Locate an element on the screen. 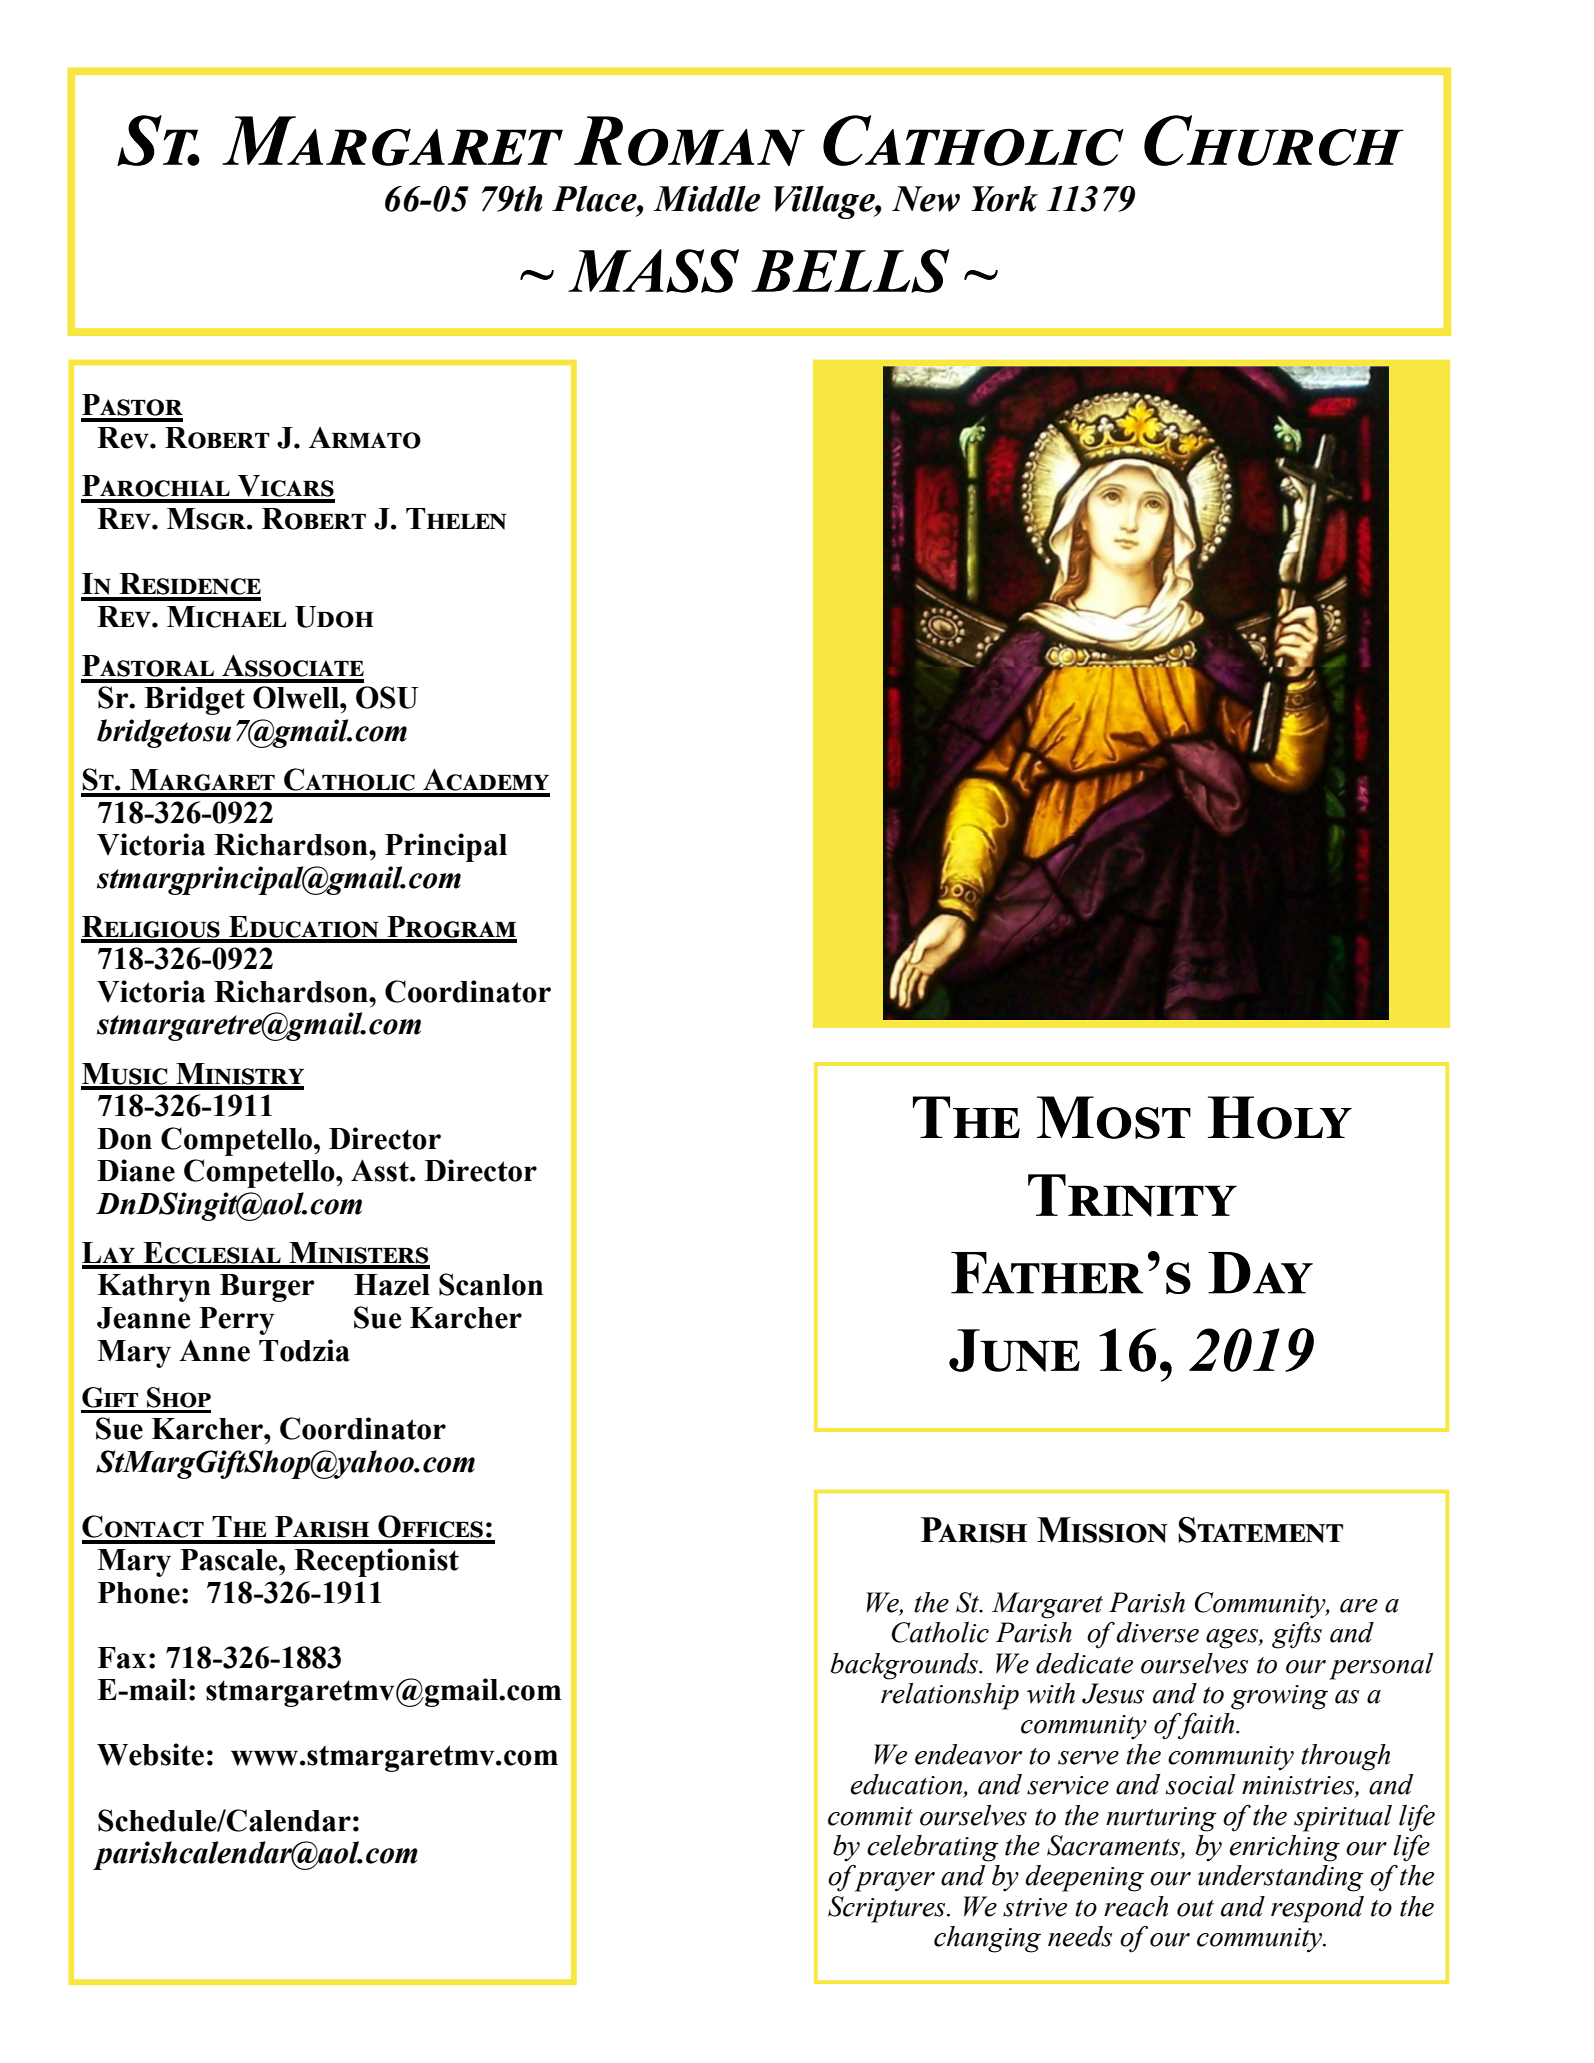 This screenshot has width=1594, height=2063. Michael is located at coordinates (226, 617).
